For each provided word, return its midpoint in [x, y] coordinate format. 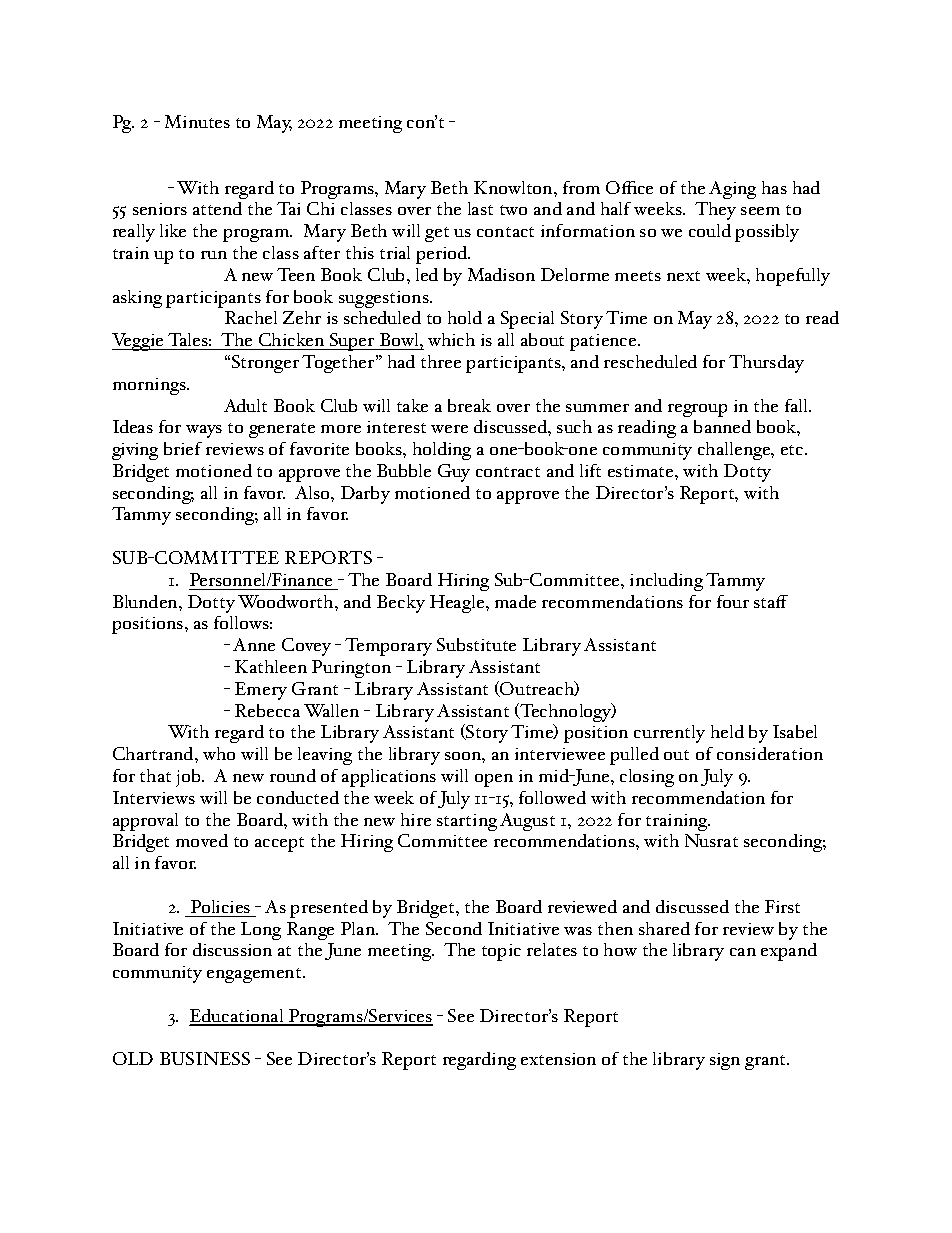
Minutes [197, 121]
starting [467, 822]
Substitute [476, 644]
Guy [454, 473]
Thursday [766, 364]
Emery [261, 691]
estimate [642, 471]
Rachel [251, 317]
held [727, 731]
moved [202, 840]
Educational [238, 1017]
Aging [732, 190]
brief [183, 448]
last [480, 208]
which [451, 339]
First [782, 906]
